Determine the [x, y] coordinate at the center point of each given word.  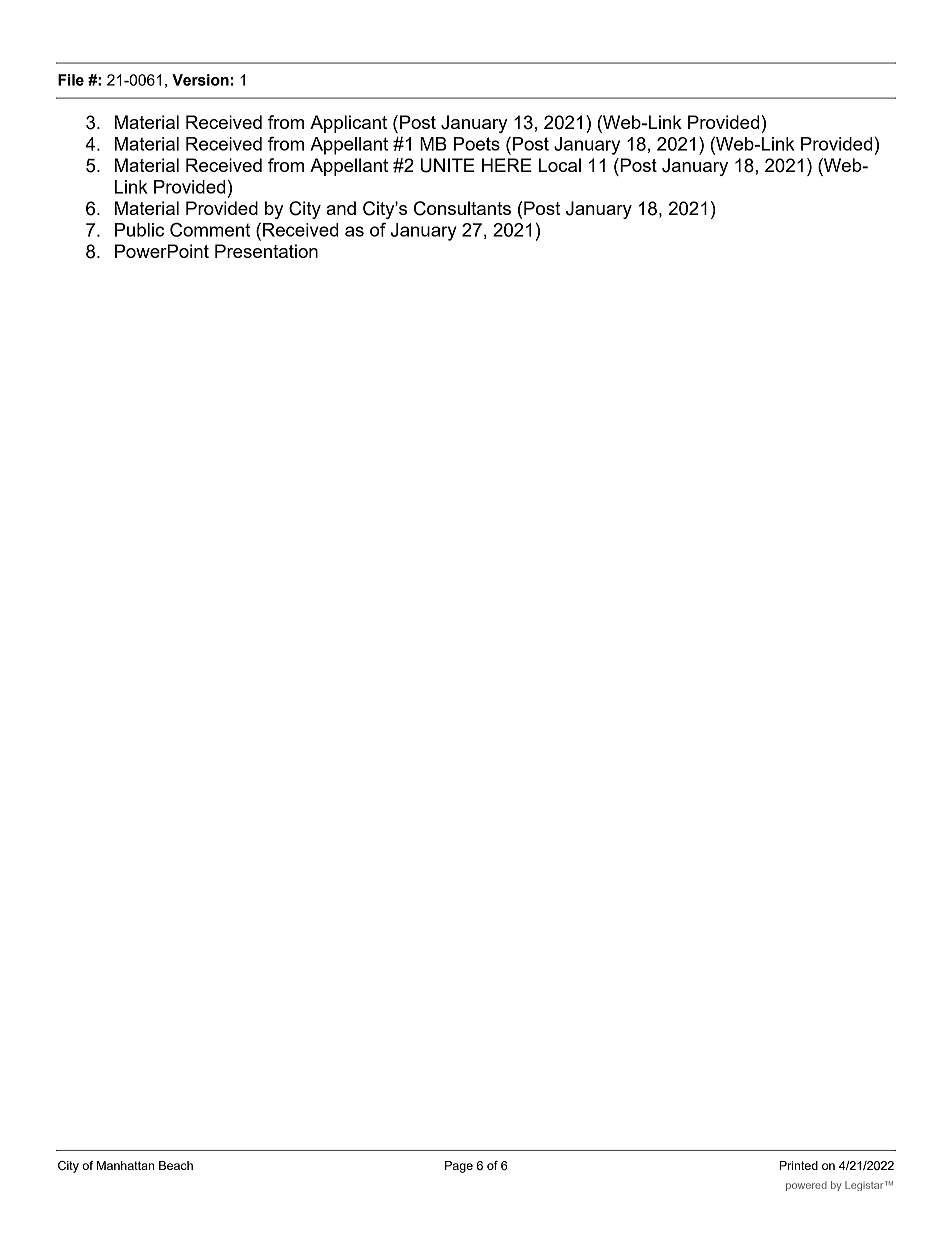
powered [806, 1186]
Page [459, 1167]
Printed [798, 1165]
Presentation [266, 251]
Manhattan [125, 1165]
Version [200, 80]
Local [560, 165]
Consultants [462, 208]
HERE [507, 165]
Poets [477, 144]
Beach [176, 1165]
